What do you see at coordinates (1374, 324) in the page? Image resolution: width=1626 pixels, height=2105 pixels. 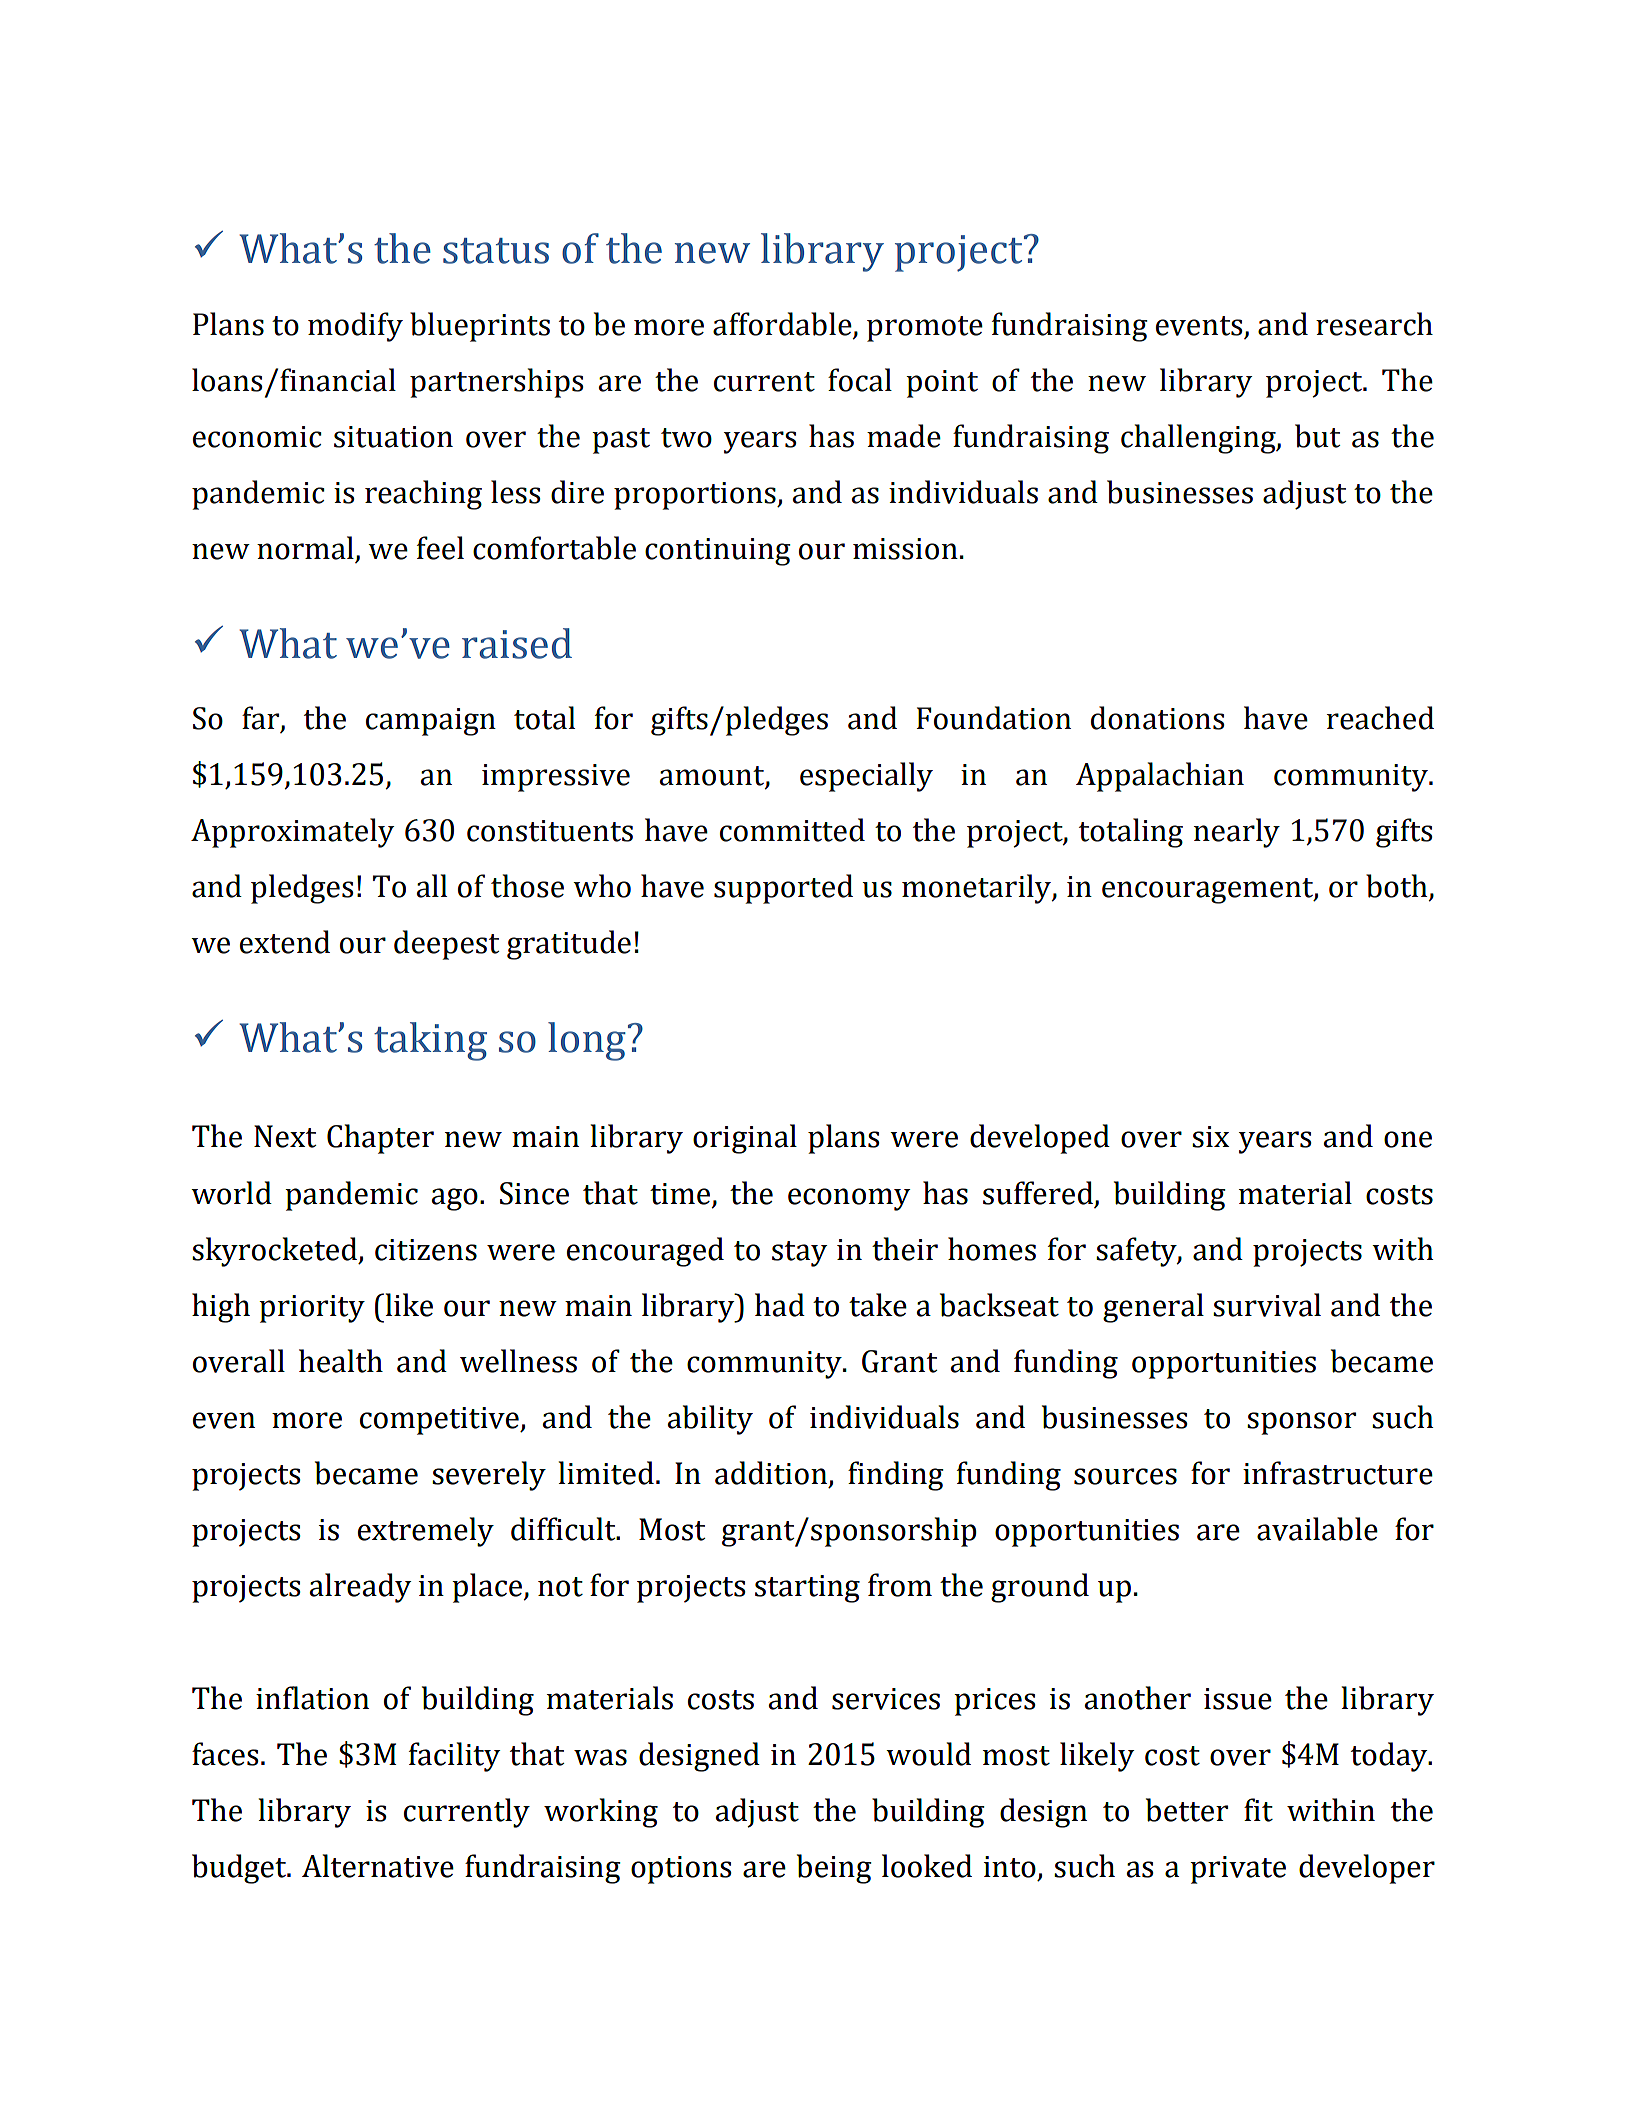 I see `research` at bounding box center [1374, 324].
